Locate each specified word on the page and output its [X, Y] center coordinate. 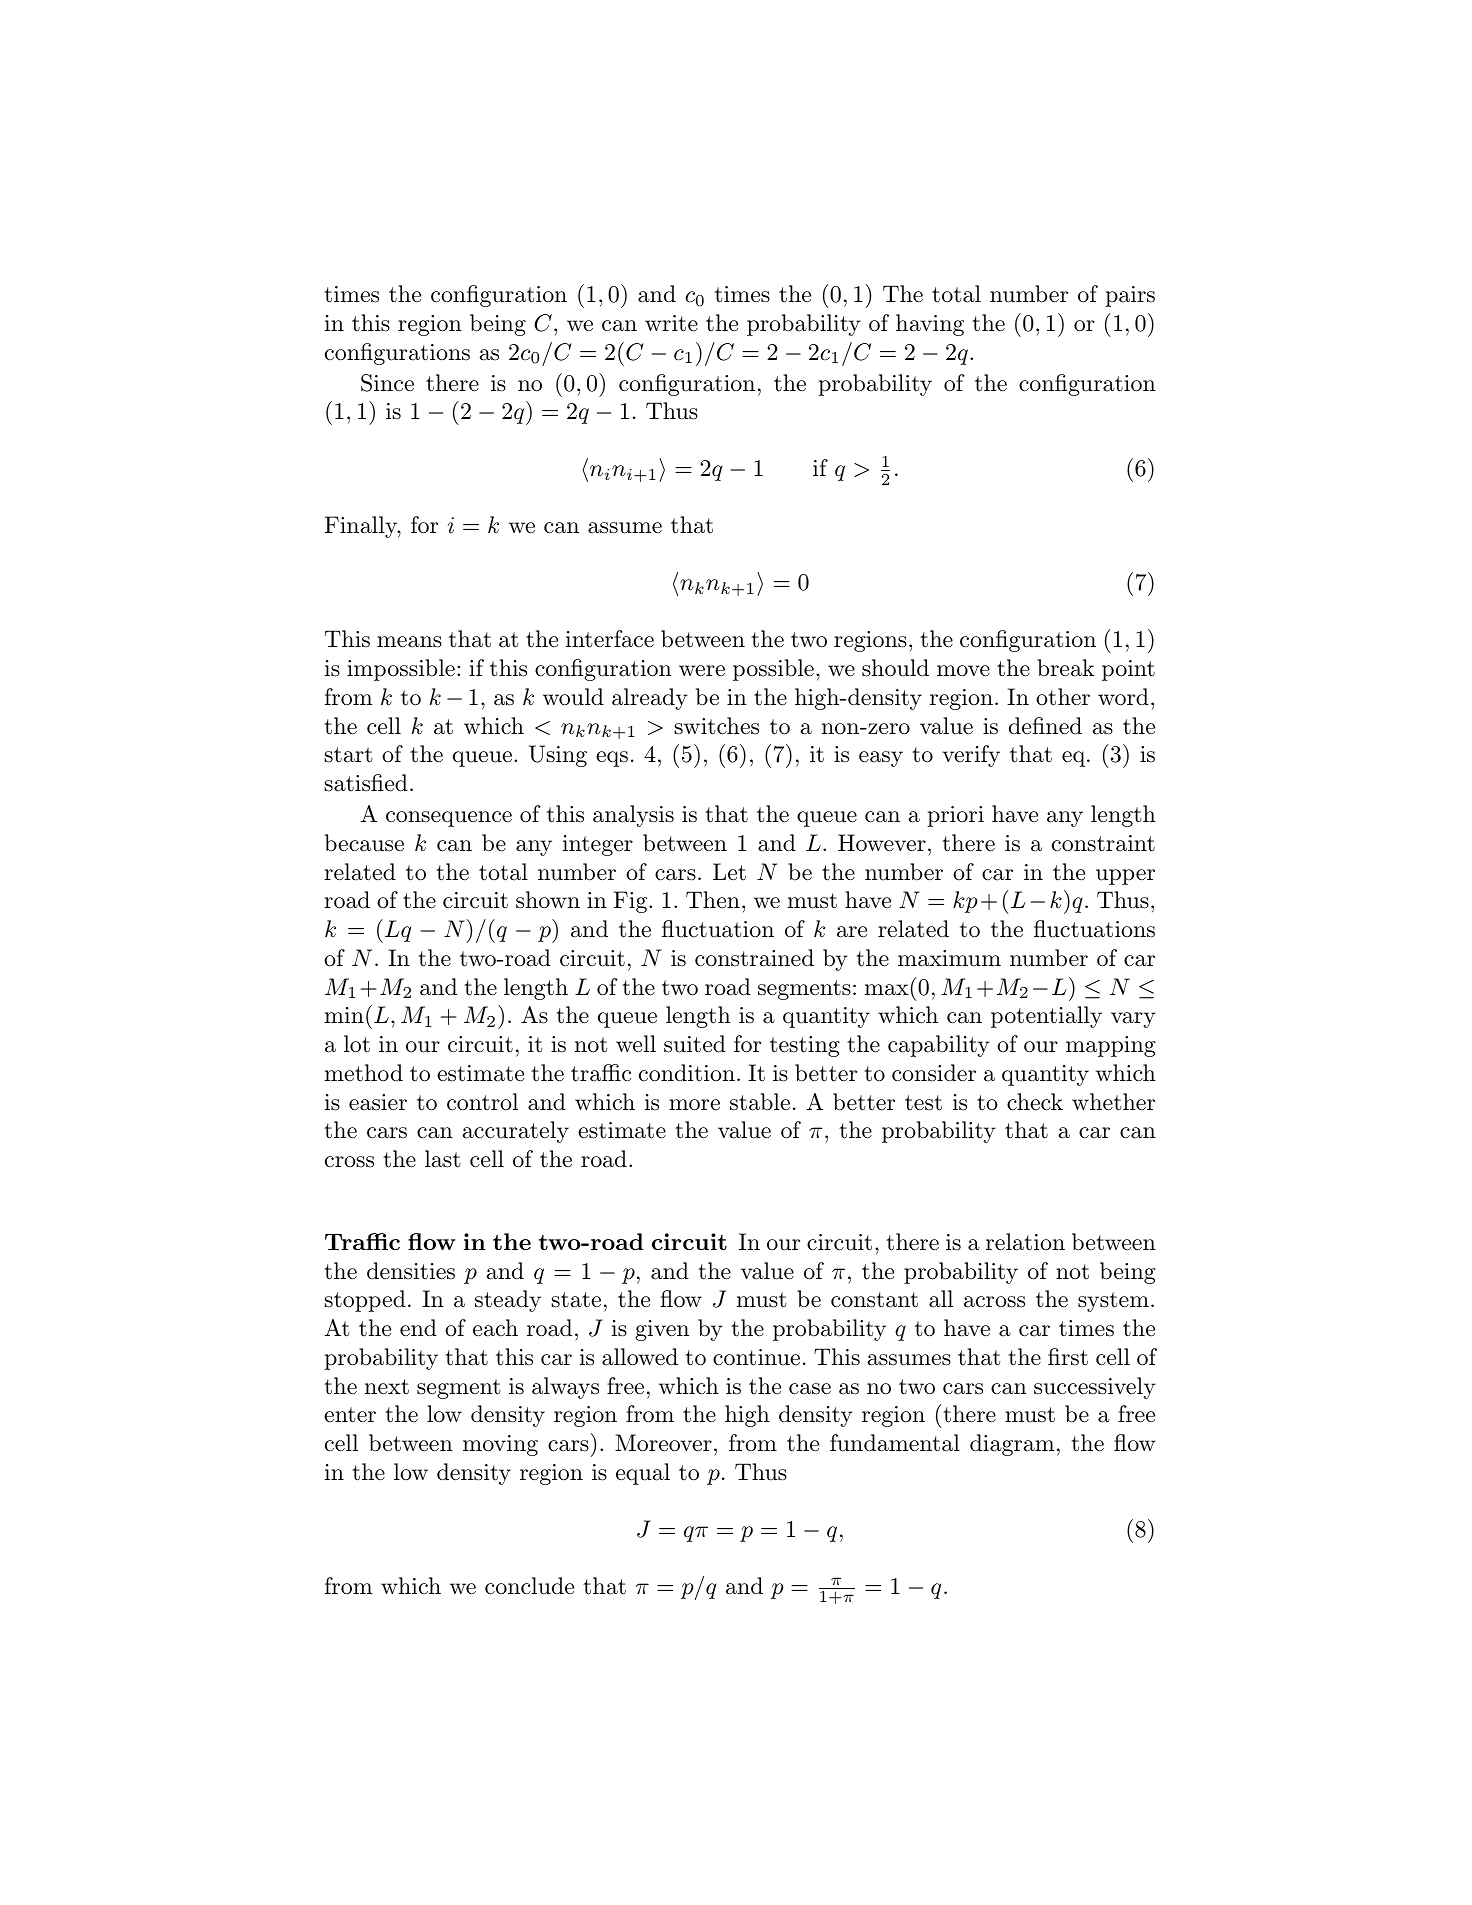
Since [387, 383]
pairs [1130, 296]
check [1035, 1102]
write [671, 323]
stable [760, 1102]
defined [1045, 726]
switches [716, 726]
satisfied [366, 783]
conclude [529, 1586]
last [443, 1159]
